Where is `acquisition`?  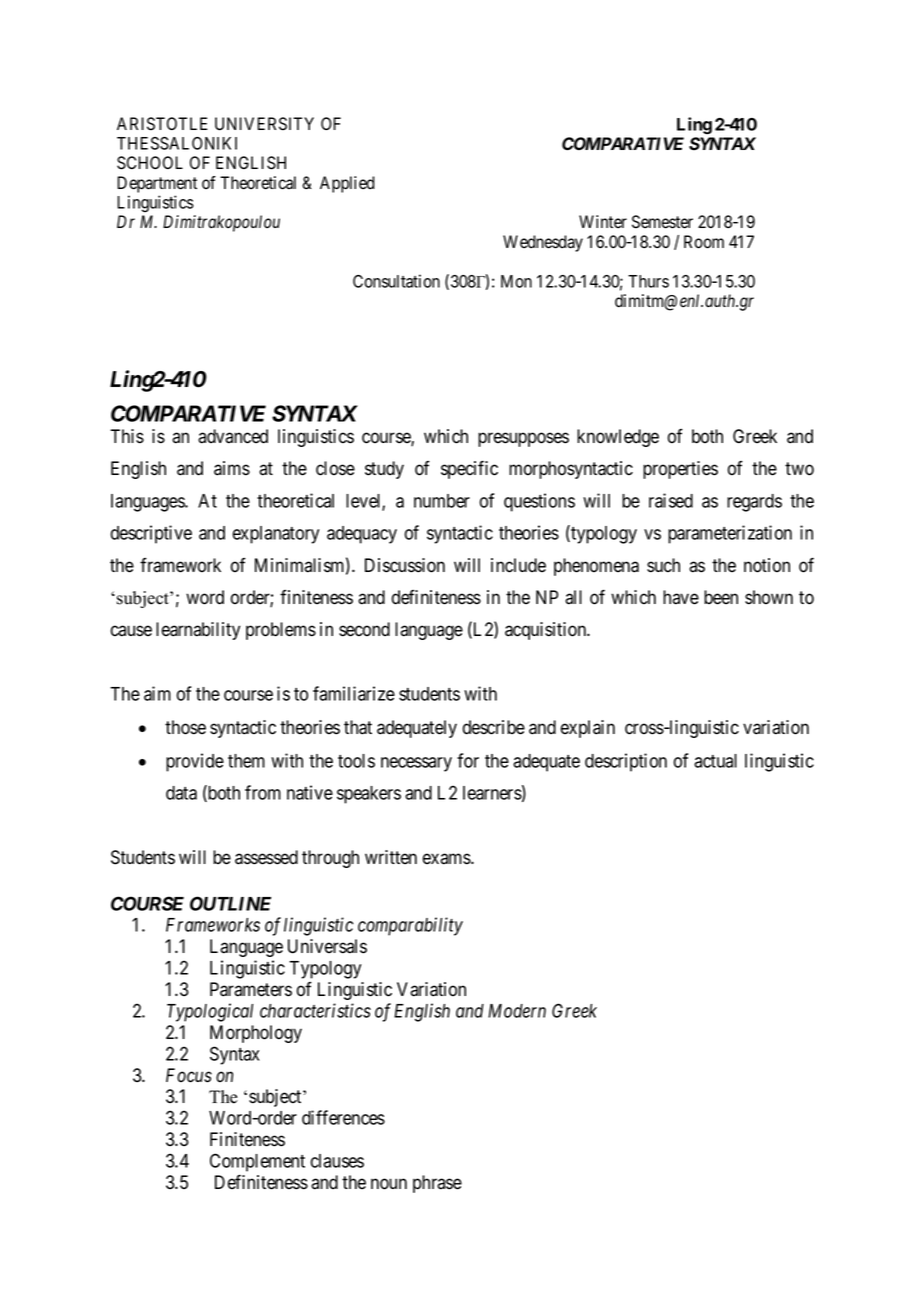
acquisition is located at coordinates (547, 631).
